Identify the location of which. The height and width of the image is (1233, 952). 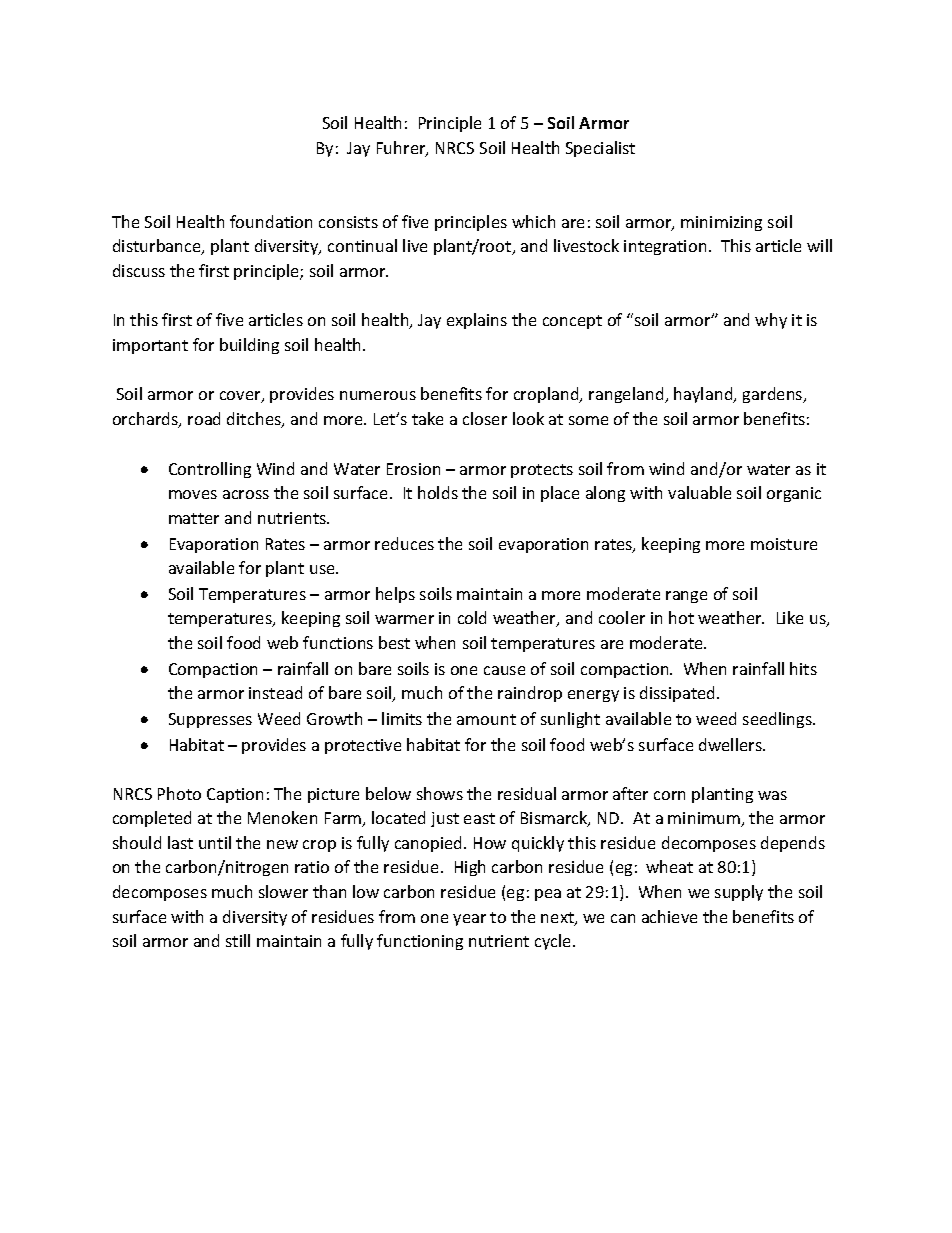
(533, 221).
